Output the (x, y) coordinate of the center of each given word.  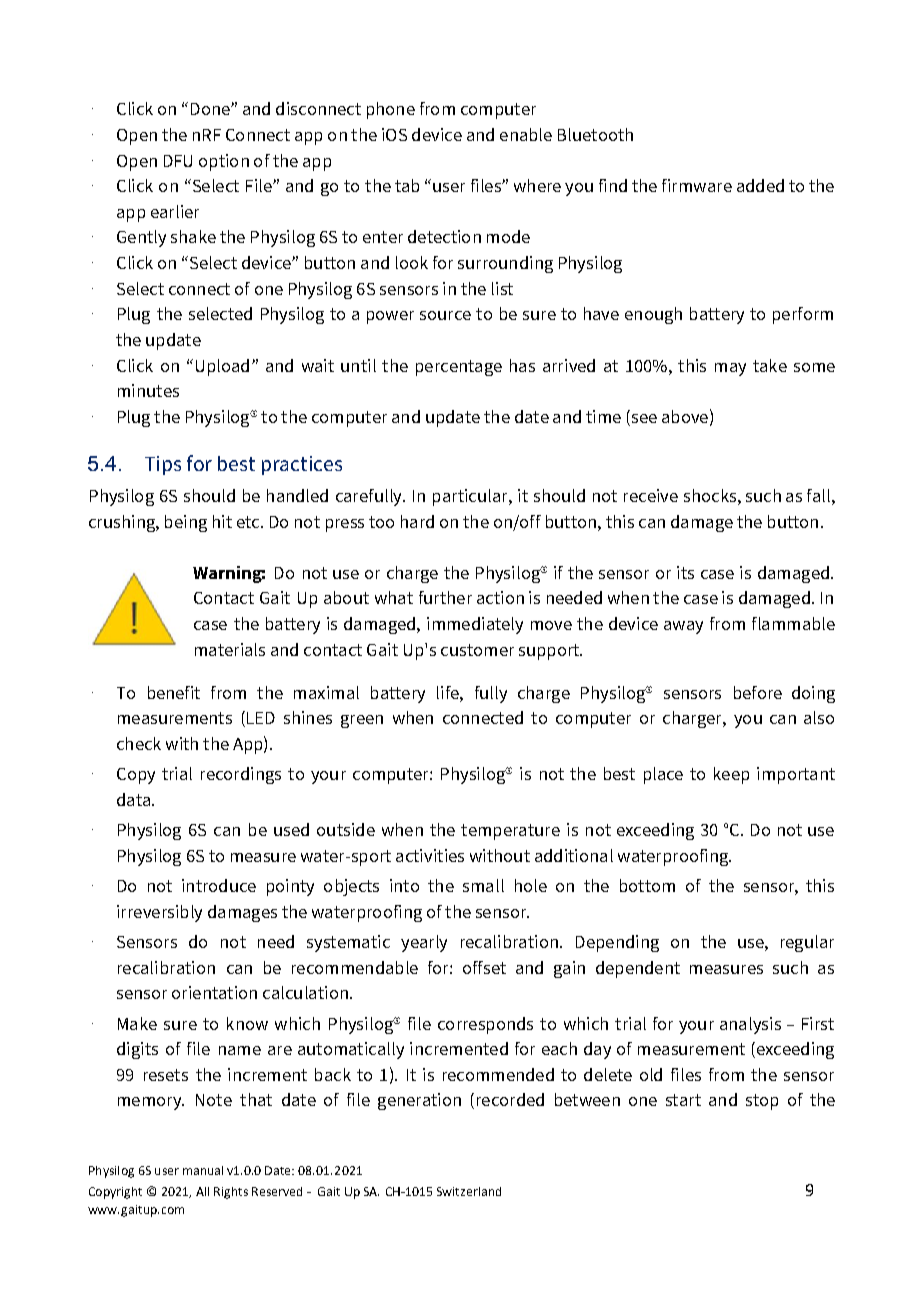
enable (526, 134)
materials (230, 649)
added (760, 185)
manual (203, 1170)
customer (477, 650)
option (224, 162)
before (758, 692)
